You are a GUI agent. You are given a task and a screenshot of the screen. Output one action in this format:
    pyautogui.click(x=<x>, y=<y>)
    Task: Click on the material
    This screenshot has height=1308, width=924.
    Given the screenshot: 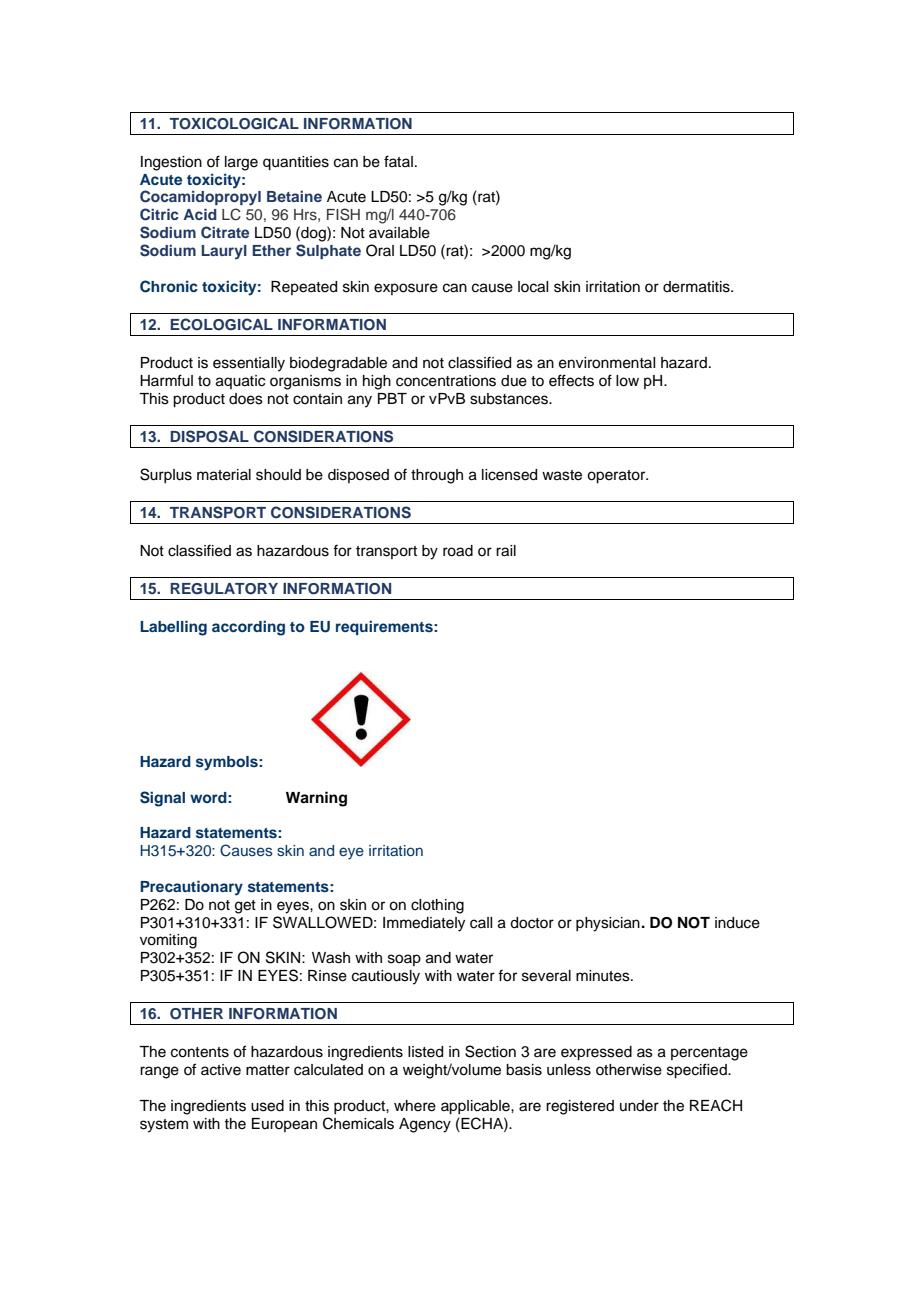 What is the action you would take?
    pyautogui.click(x=224, y=475)
